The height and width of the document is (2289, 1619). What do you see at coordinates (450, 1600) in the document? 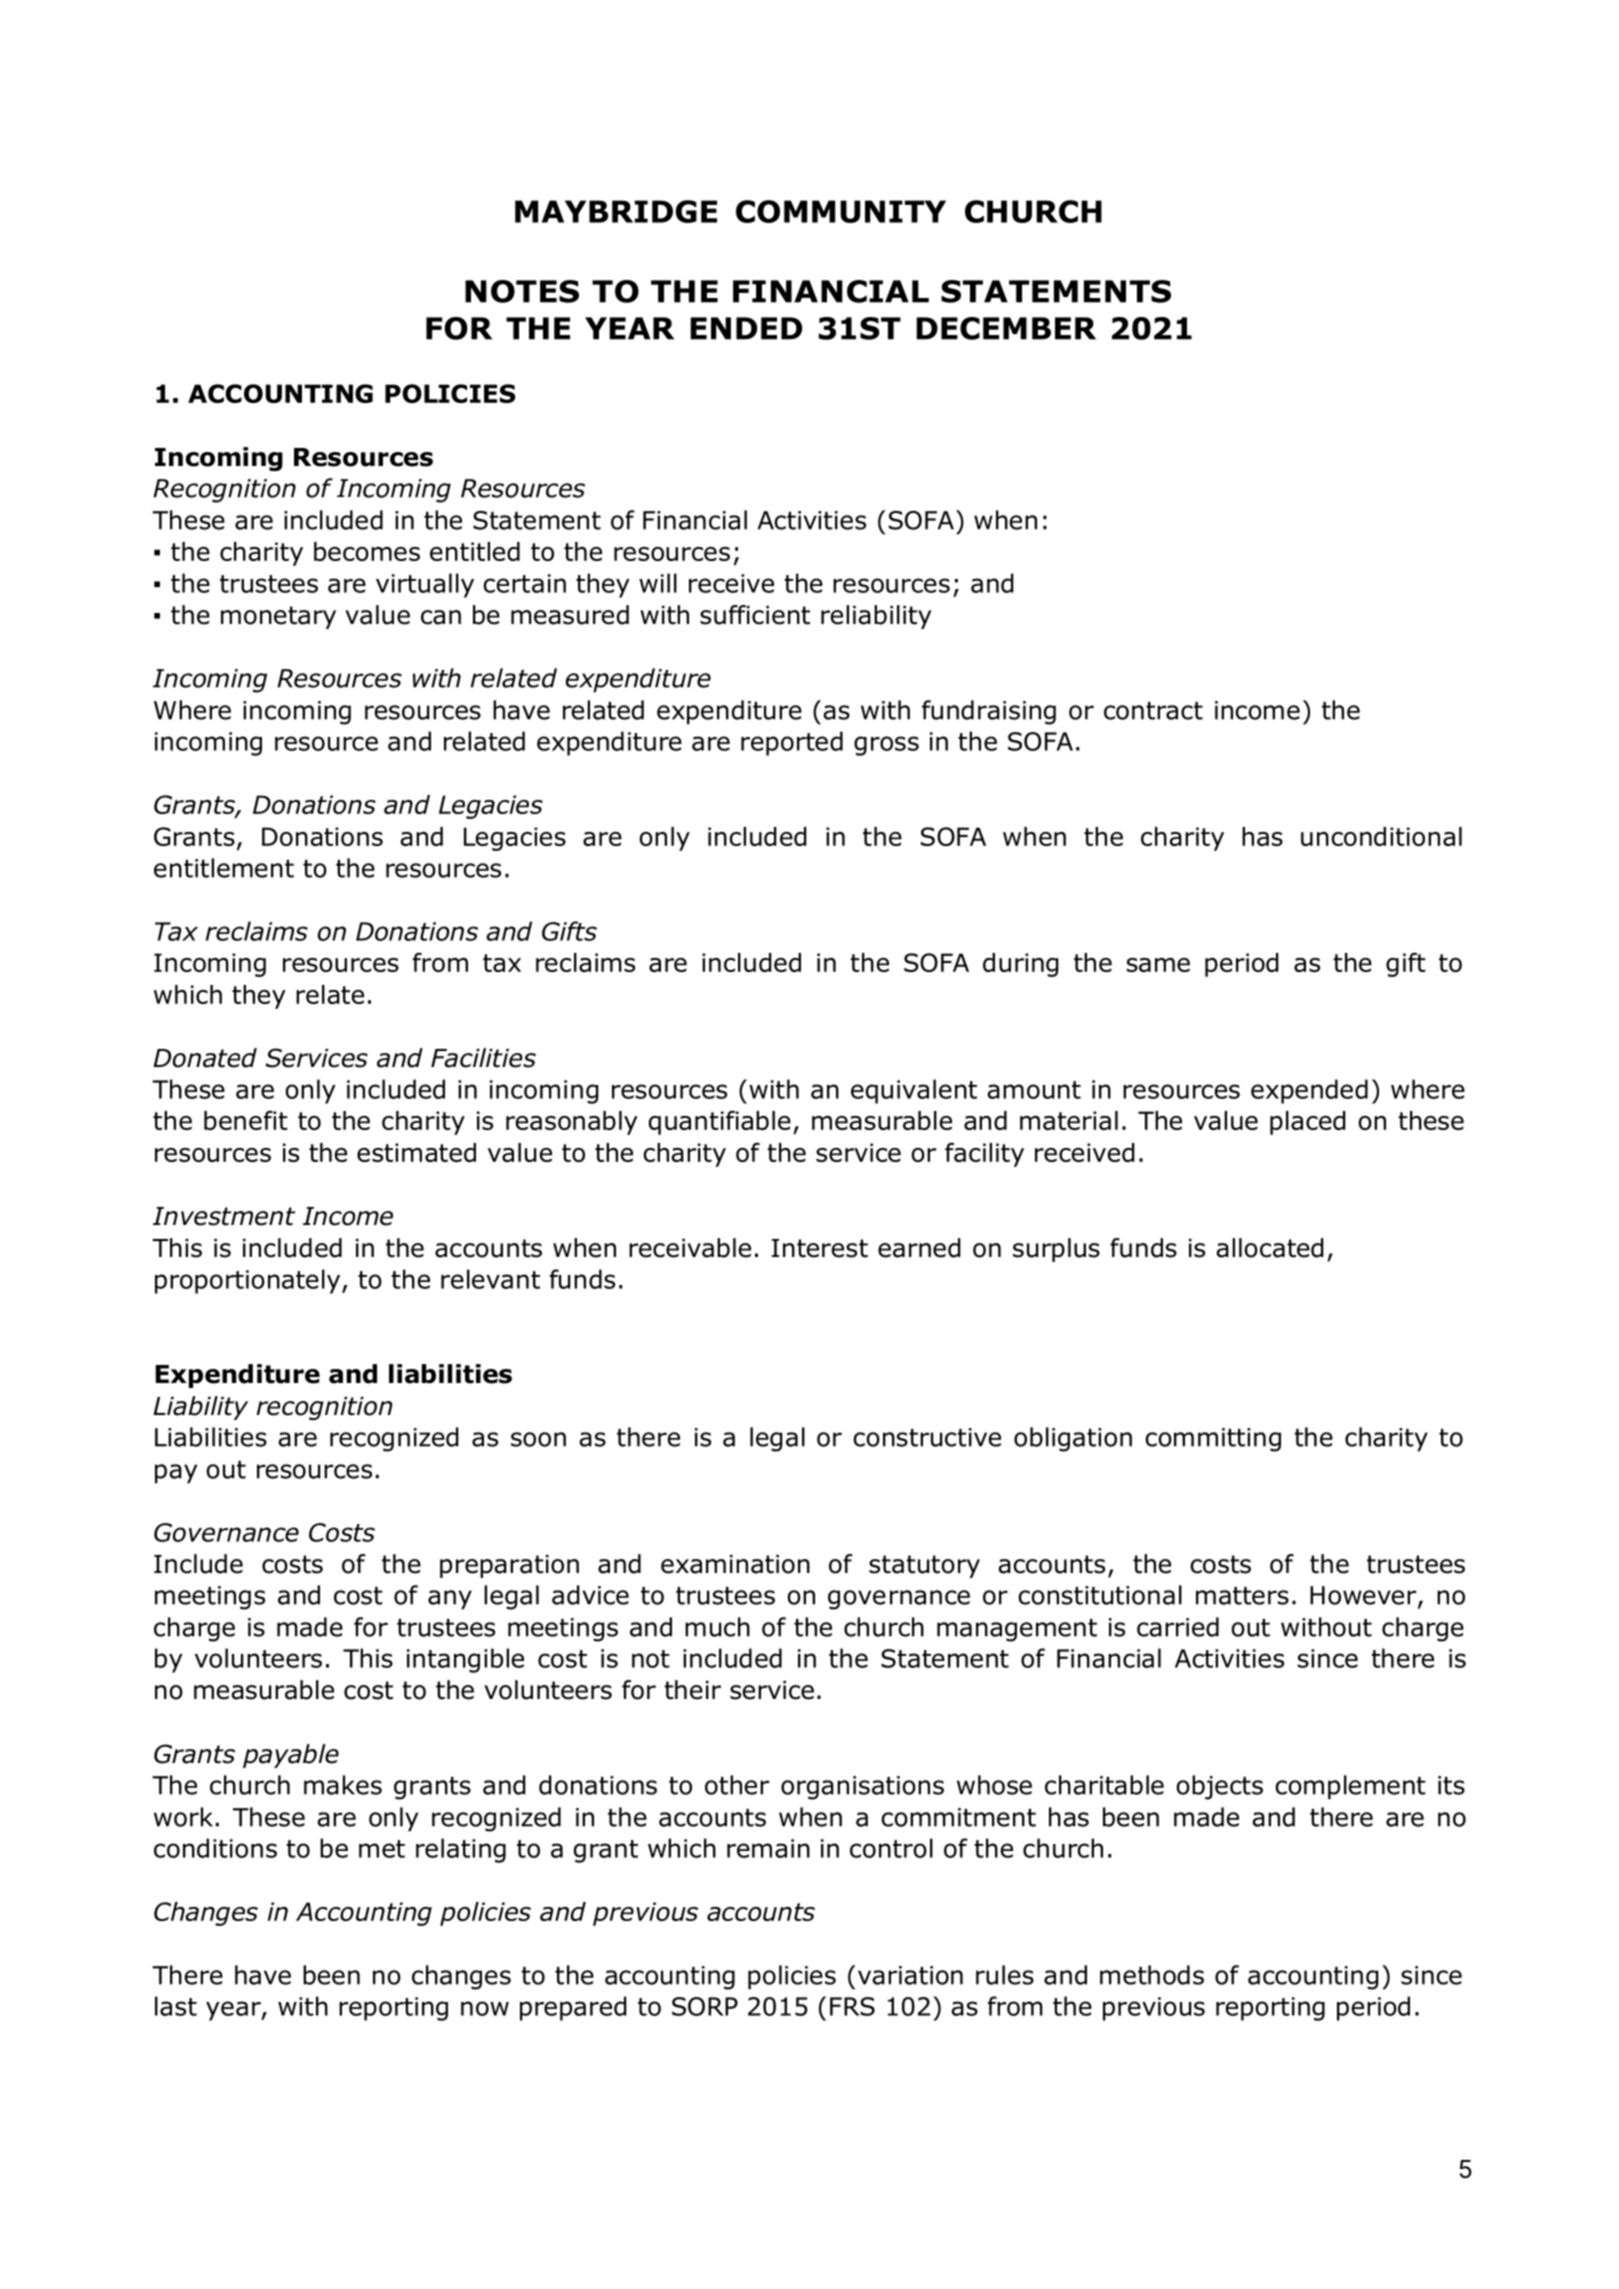
I see `any` at bounding box center [450, 1600].
